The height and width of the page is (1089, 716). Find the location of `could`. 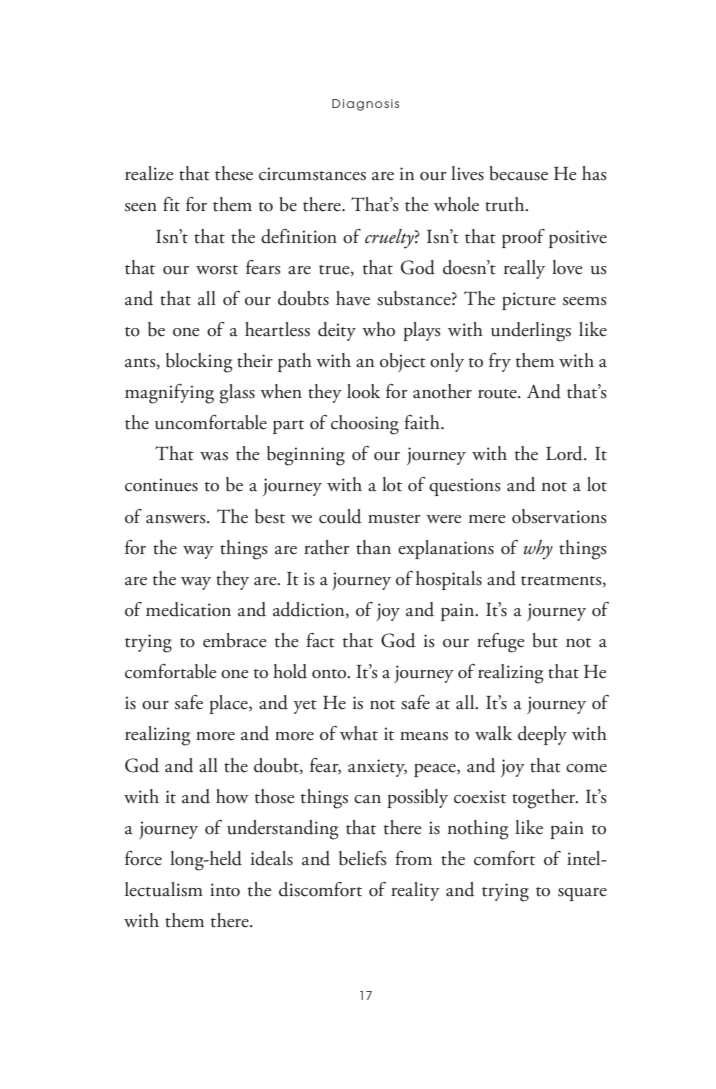

could is located at coordinates (340, 516).
